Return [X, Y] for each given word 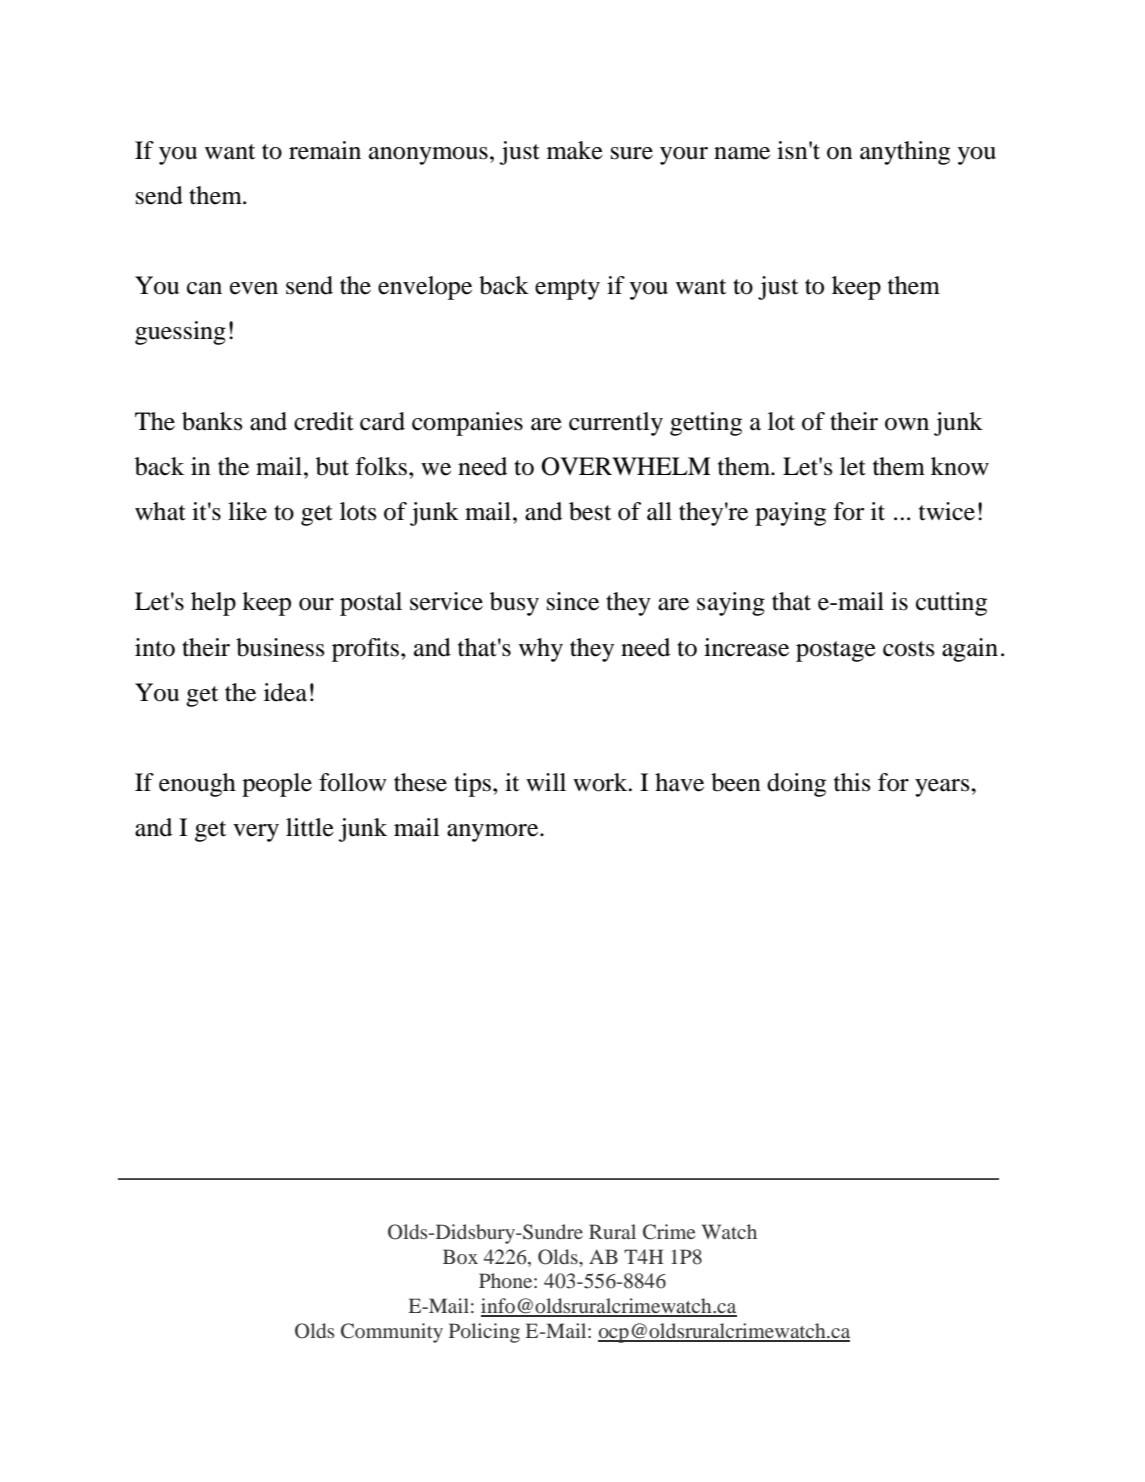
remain [325, 150]
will [546, 782]
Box [460, 1256]
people [277, 785]
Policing [484, 1333]
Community [392, 1333]
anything [905, 153]
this [852, 782]
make [575, 150]
